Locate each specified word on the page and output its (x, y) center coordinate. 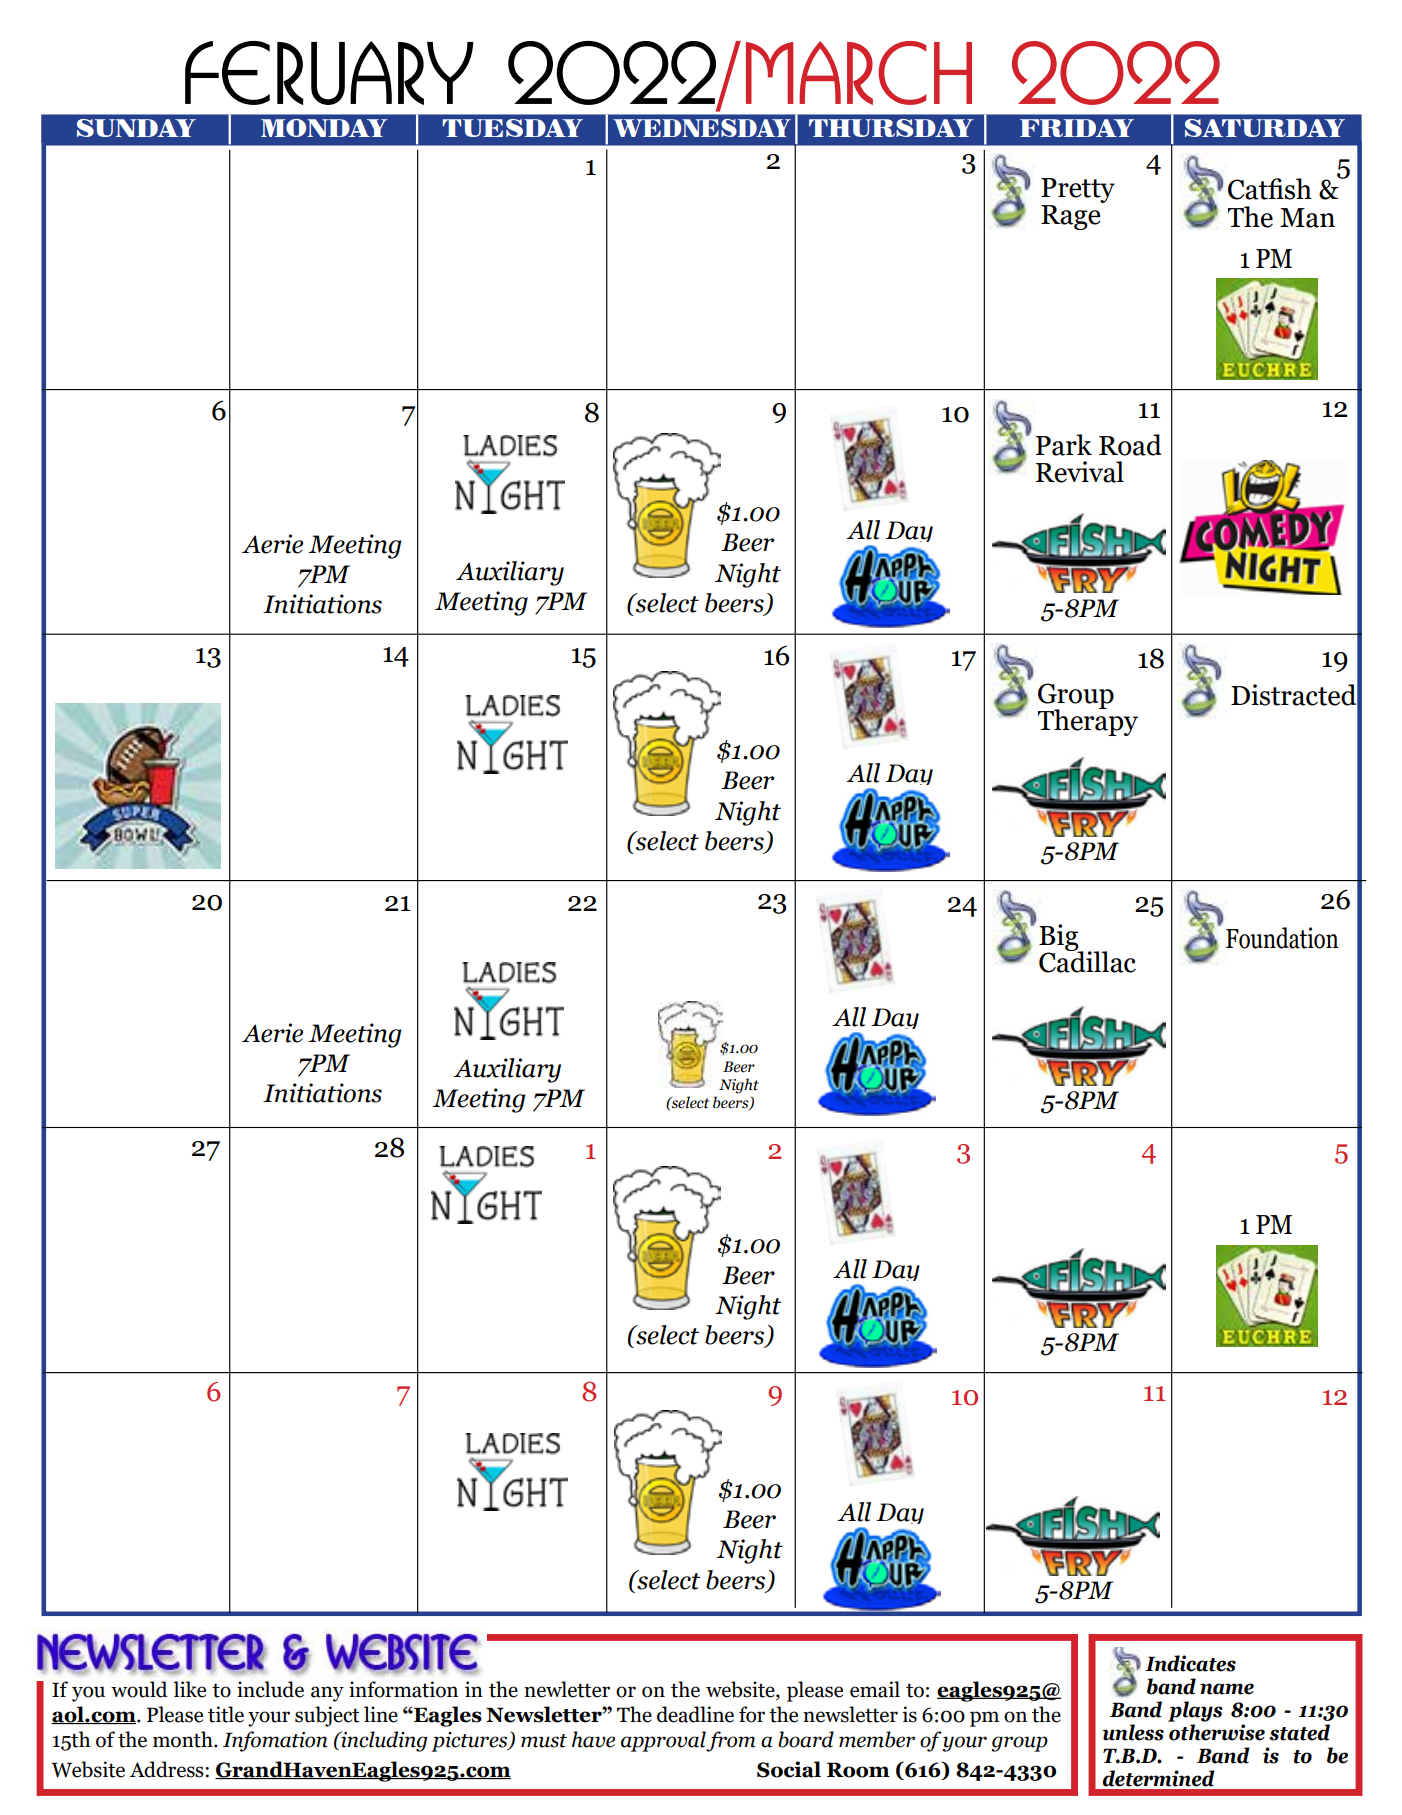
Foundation (1282, 938)
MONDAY (324, 128)
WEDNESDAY (702, 128)
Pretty (1078, 190)
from (730, 1741)
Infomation (275, 1741)
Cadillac (1087, 961)
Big (1060, 938)
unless (1133, 1732)
